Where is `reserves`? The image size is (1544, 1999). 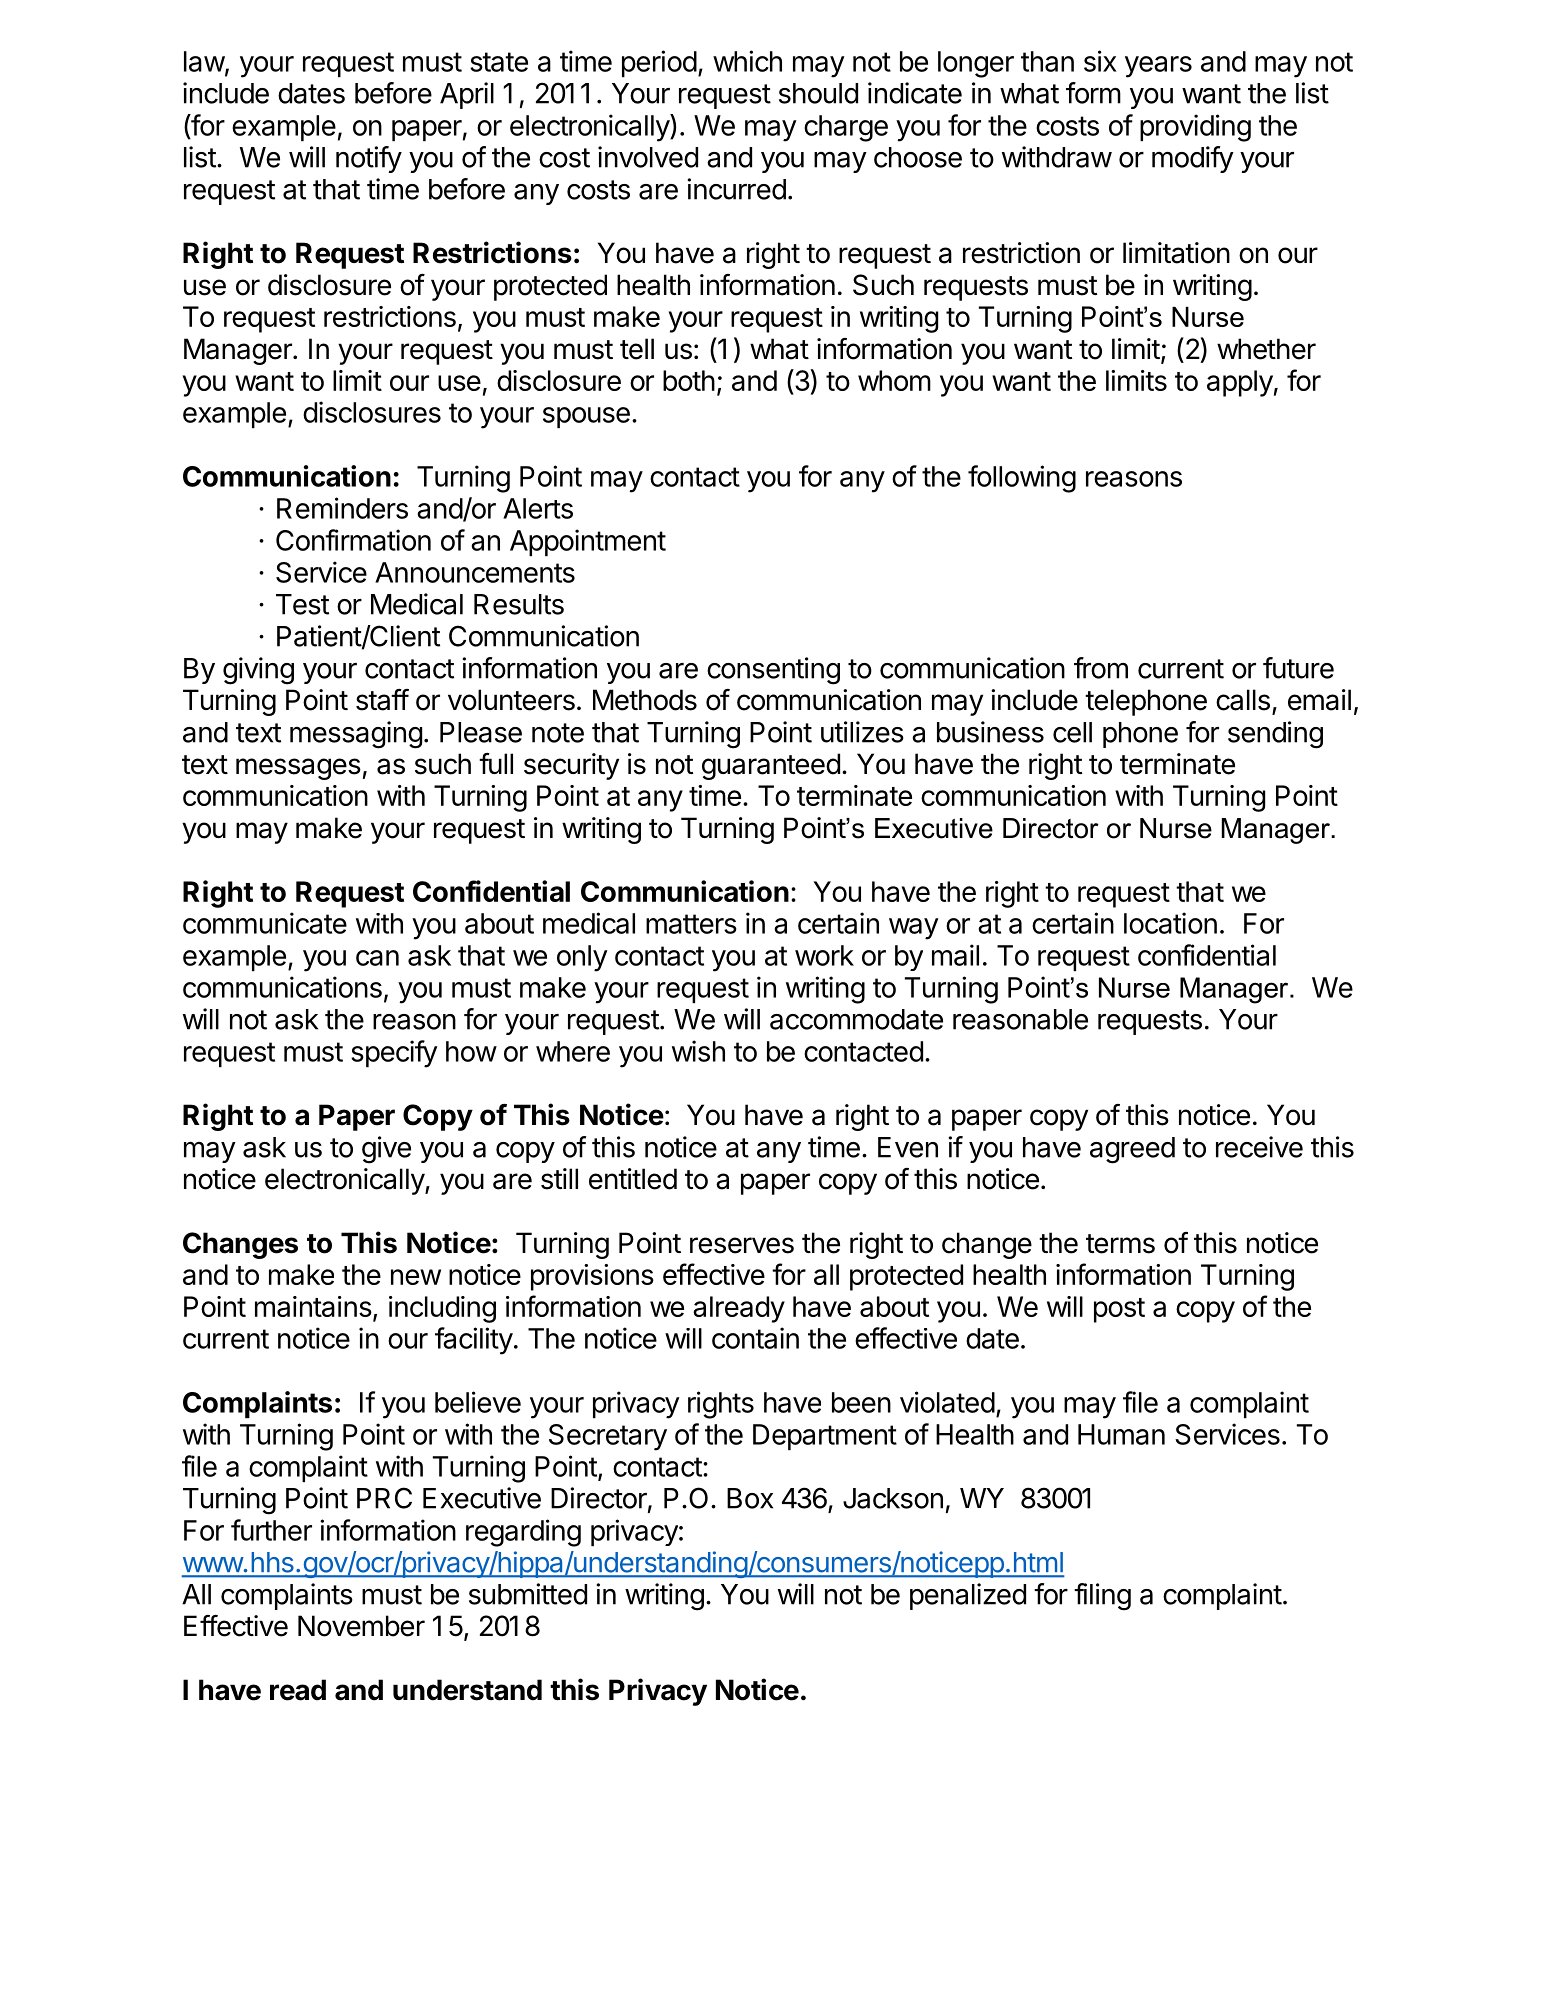
reserves is located at coordinates (742, 1245).
